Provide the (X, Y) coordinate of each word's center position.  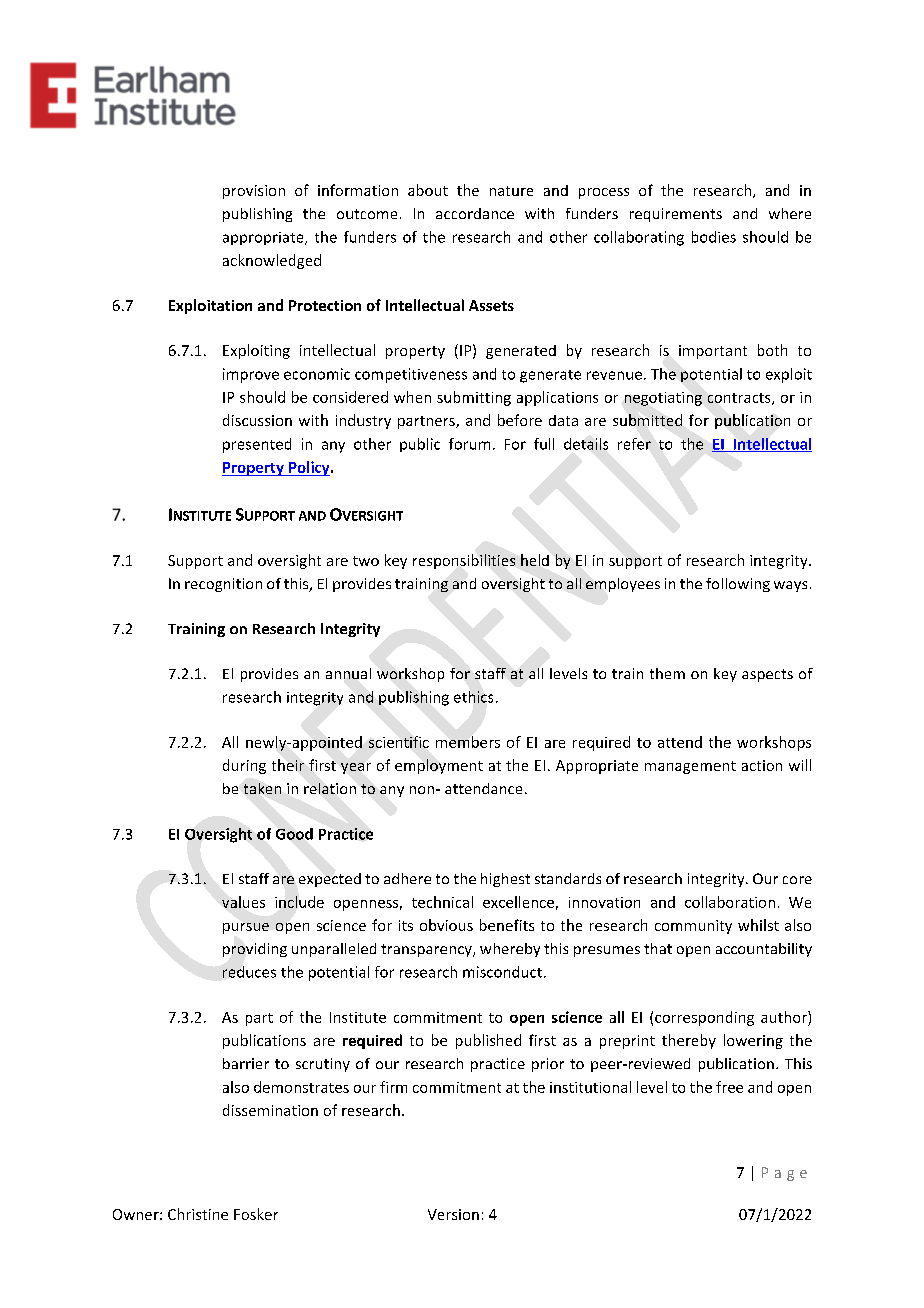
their (288, 765)
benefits (507, 925)
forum (469, 444)
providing (255, 950)
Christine (198, 1214)
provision (254, 192)
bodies (714, 237)
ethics (473, 697)
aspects (767, 675)
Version (453, 1214)
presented (257, 445)
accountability (764, 950)
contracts (740, 399)
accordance (475, 213)
